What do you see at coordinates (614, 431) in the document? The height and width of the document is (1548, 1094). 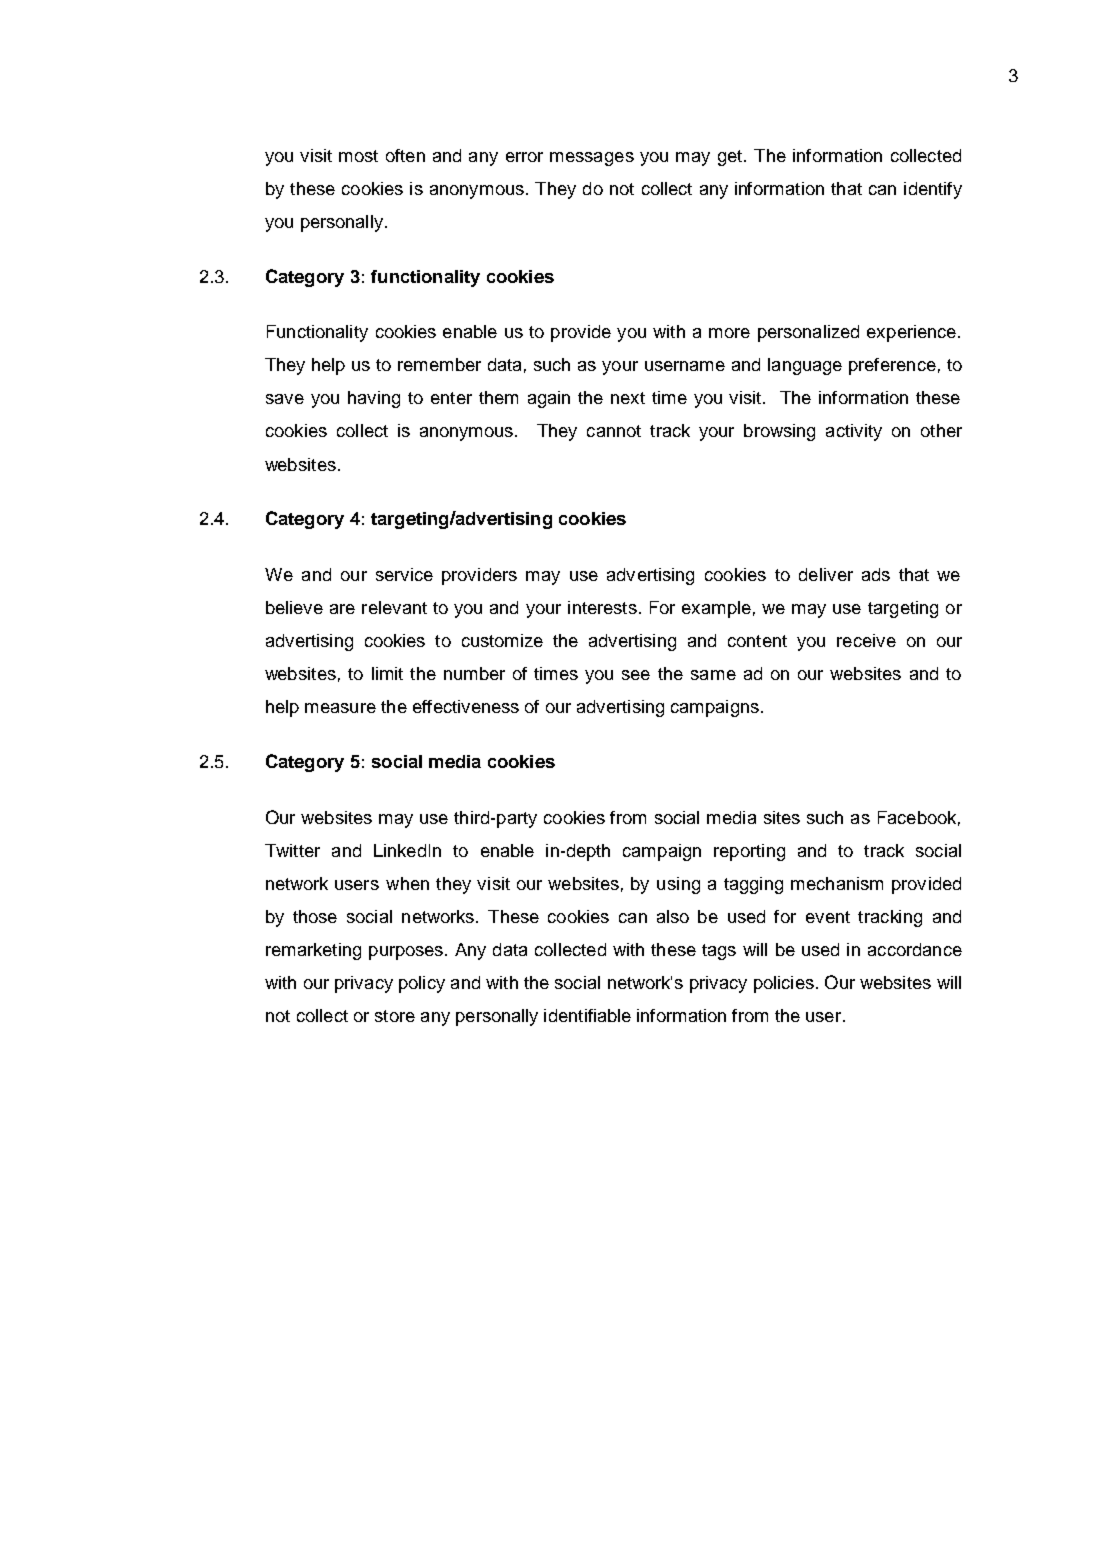 I see `cannot` at bounding box center [614, 431].
